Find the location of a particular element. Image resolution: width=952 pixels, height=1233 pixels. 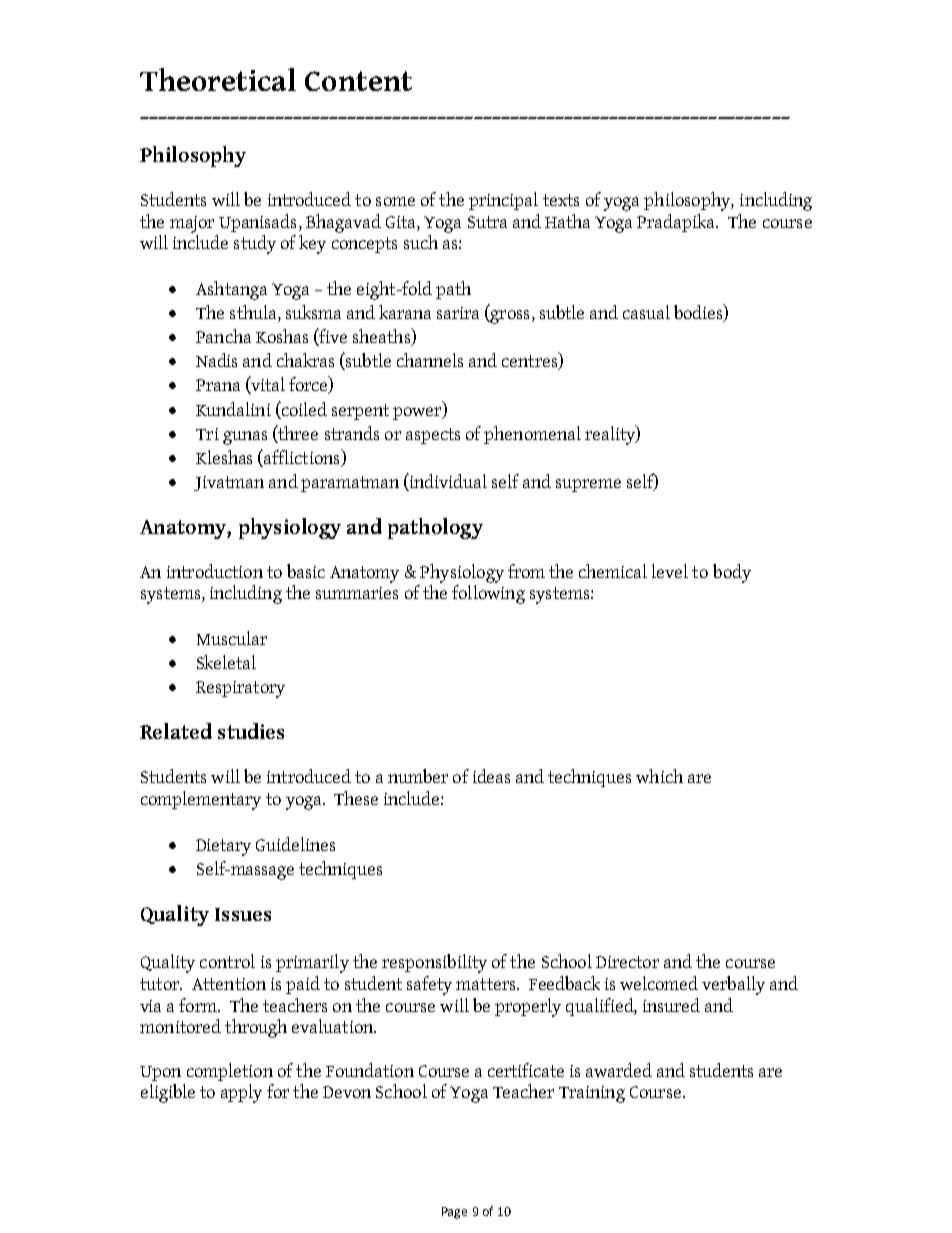

apply is located at coordinates (241, 1093).
